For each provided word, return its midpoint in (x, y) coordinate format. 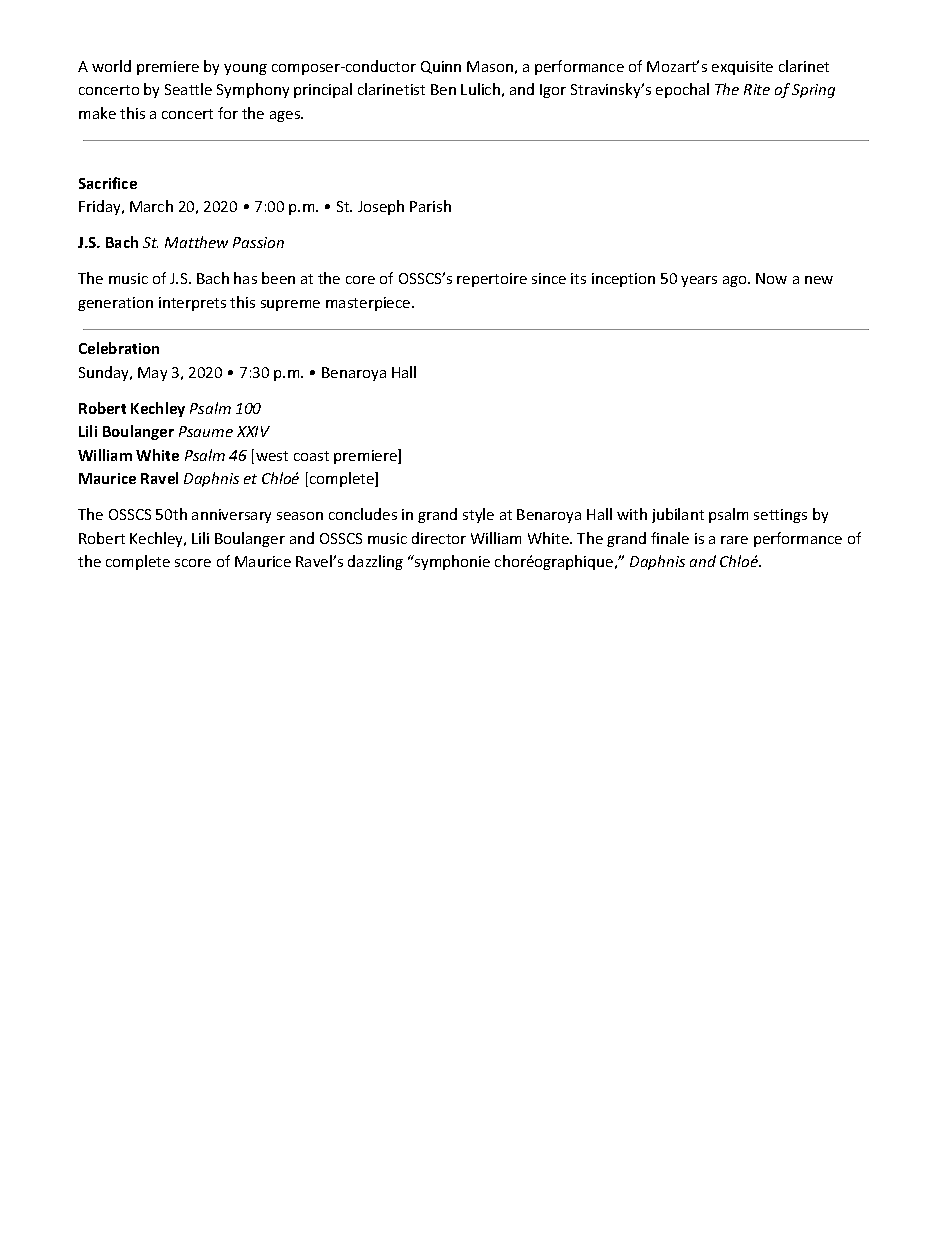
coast (311, 456)
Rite (757, 89)
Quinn (441, 67)
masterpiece (369, 304)
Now (771, 278)
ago (736, 281)
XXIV (253, 431)
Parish (430, 206)
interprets (192, 304)
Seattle (188, 89)
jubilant (678, 515)
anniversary (231, 516)
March (151, 206)
